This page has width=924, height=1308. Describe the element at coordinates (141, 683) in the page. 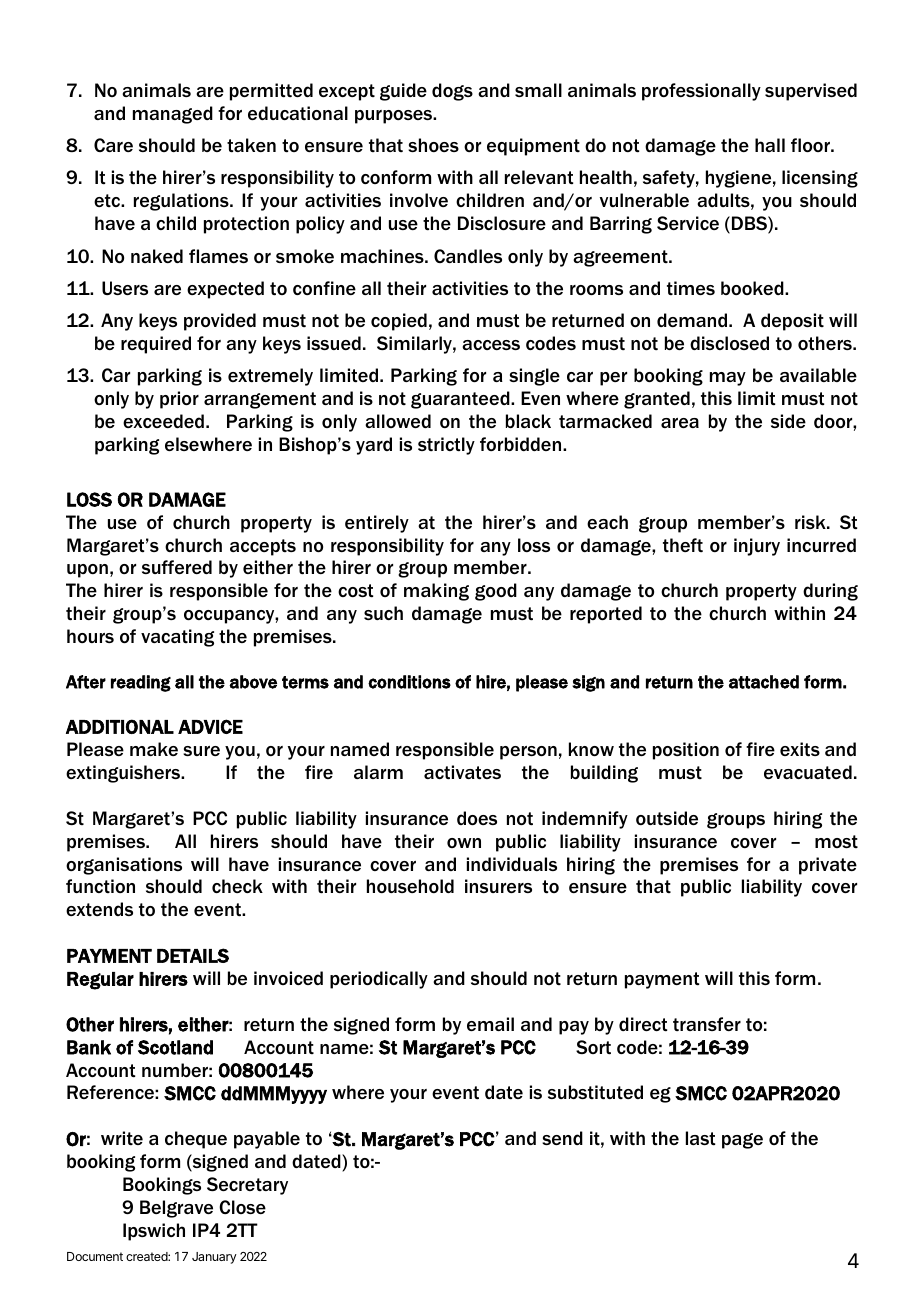

I see `reading` at that location.
